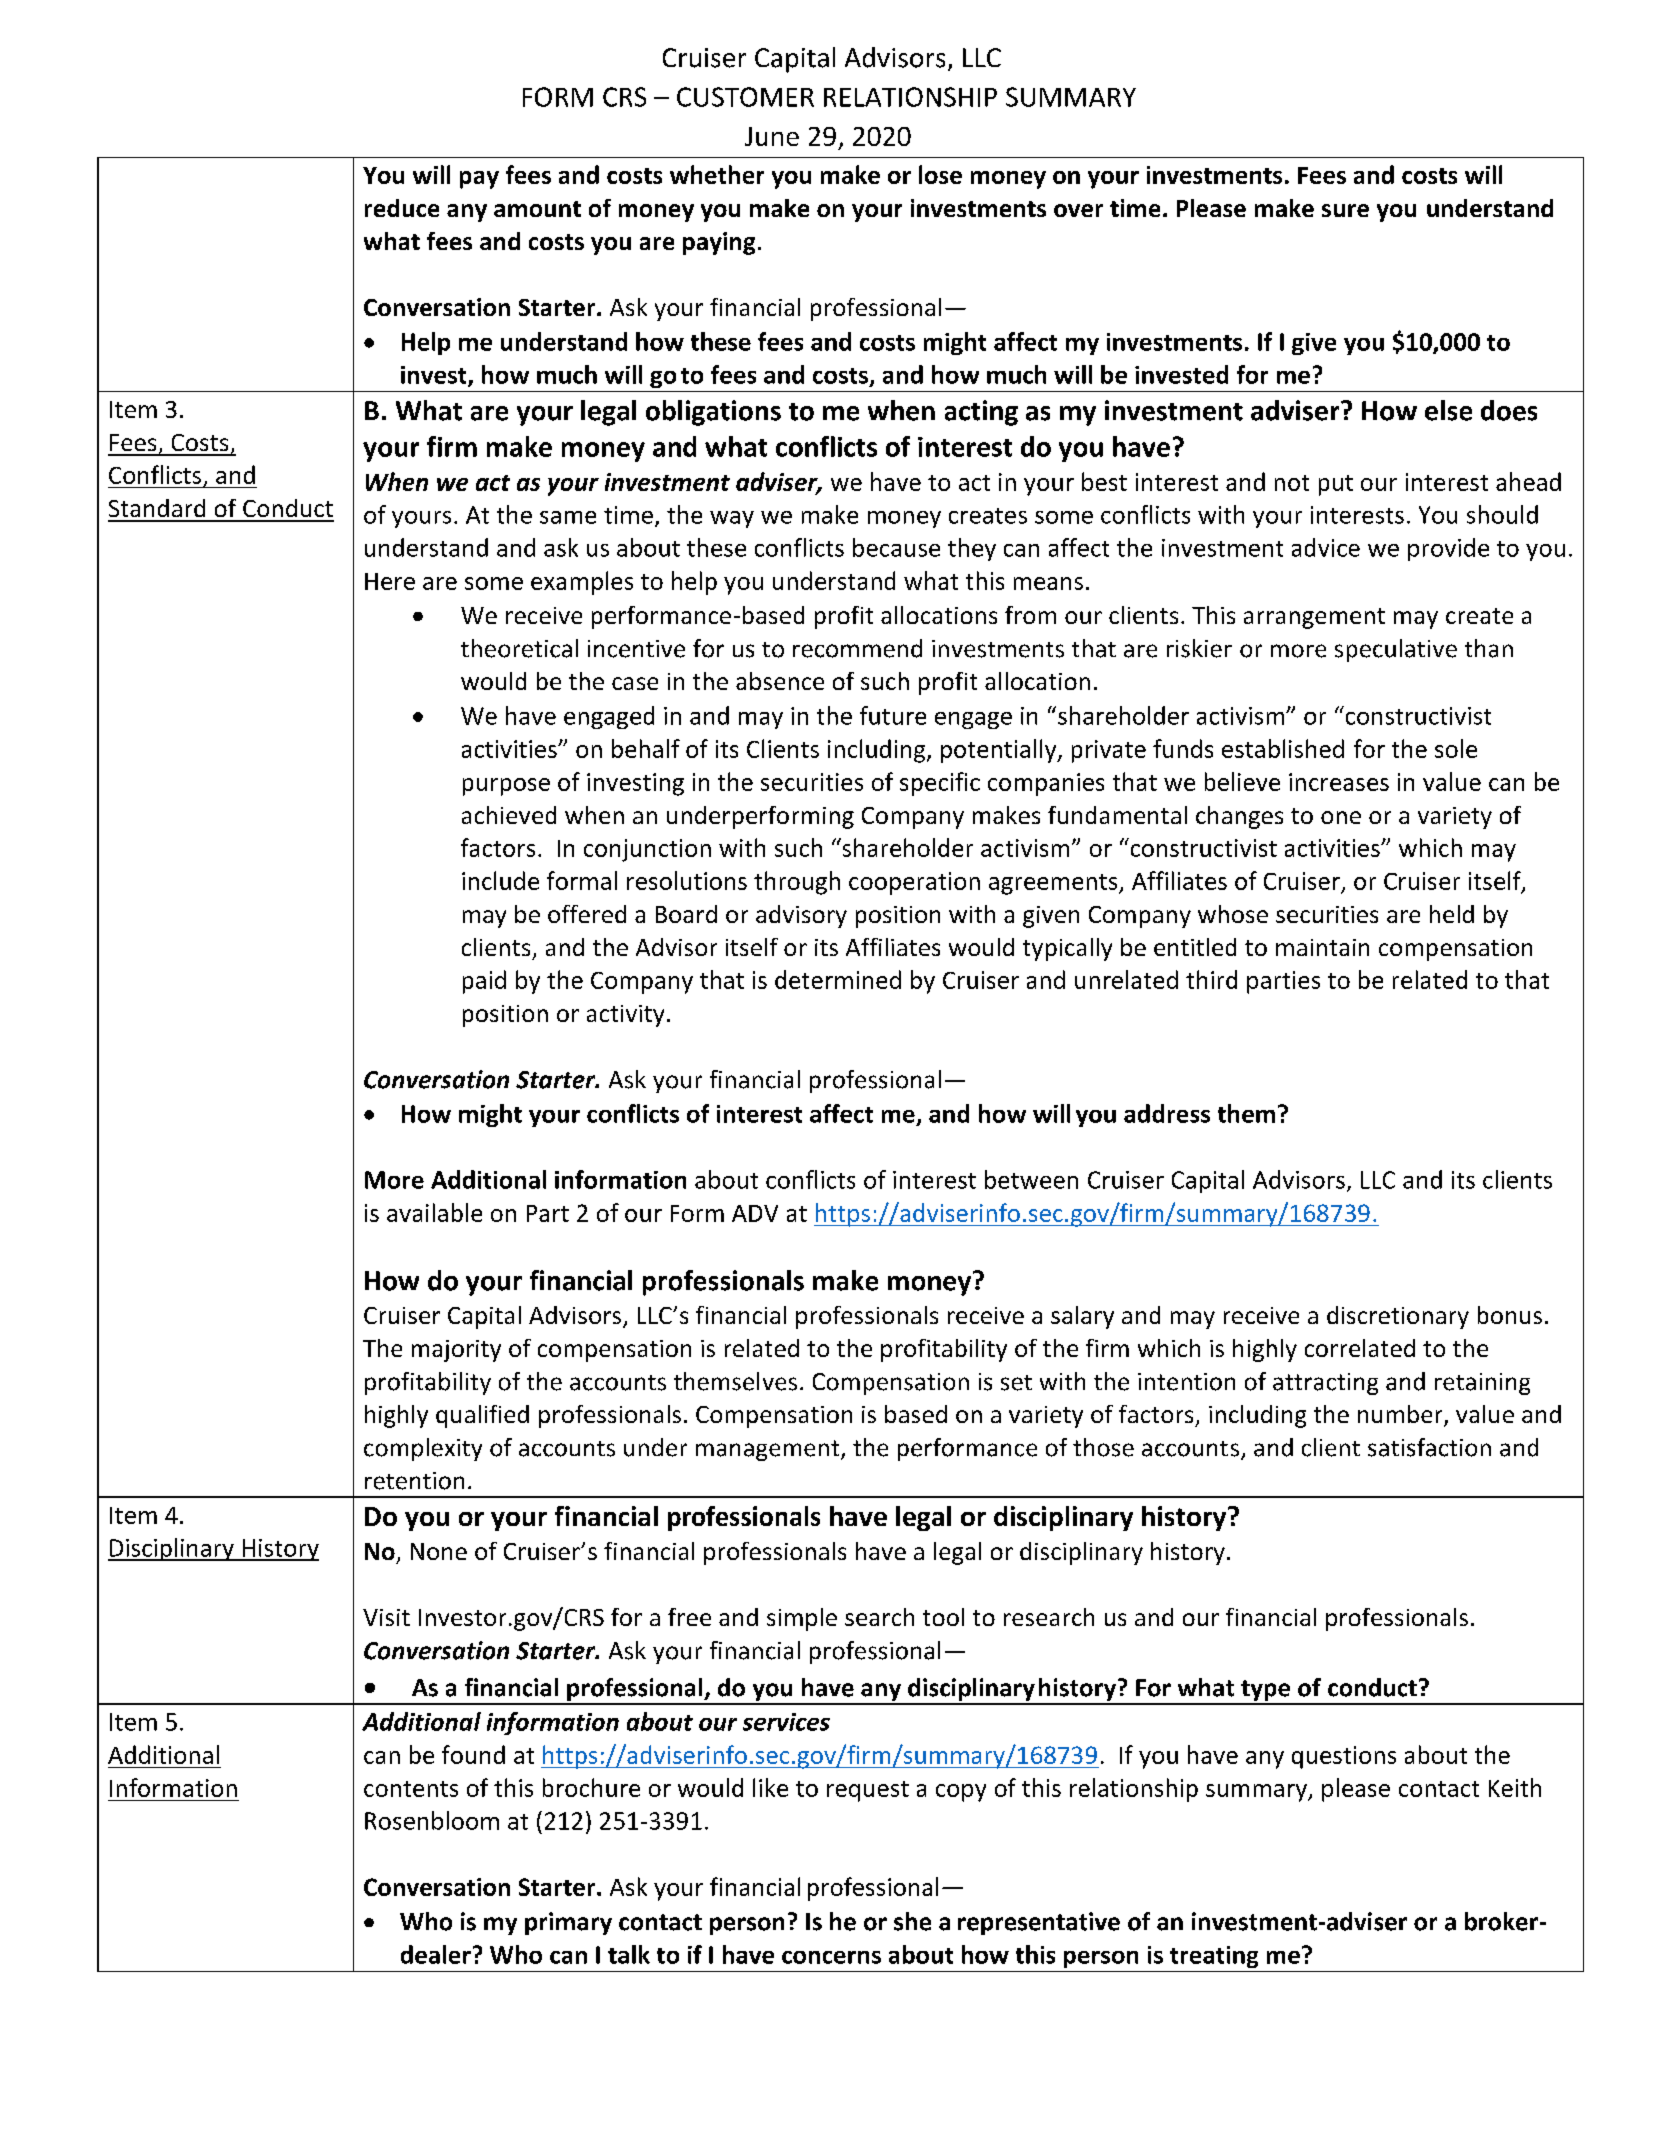  Describe the element at coordinates (506, 787) in the image. I see `purpose` at that location.
